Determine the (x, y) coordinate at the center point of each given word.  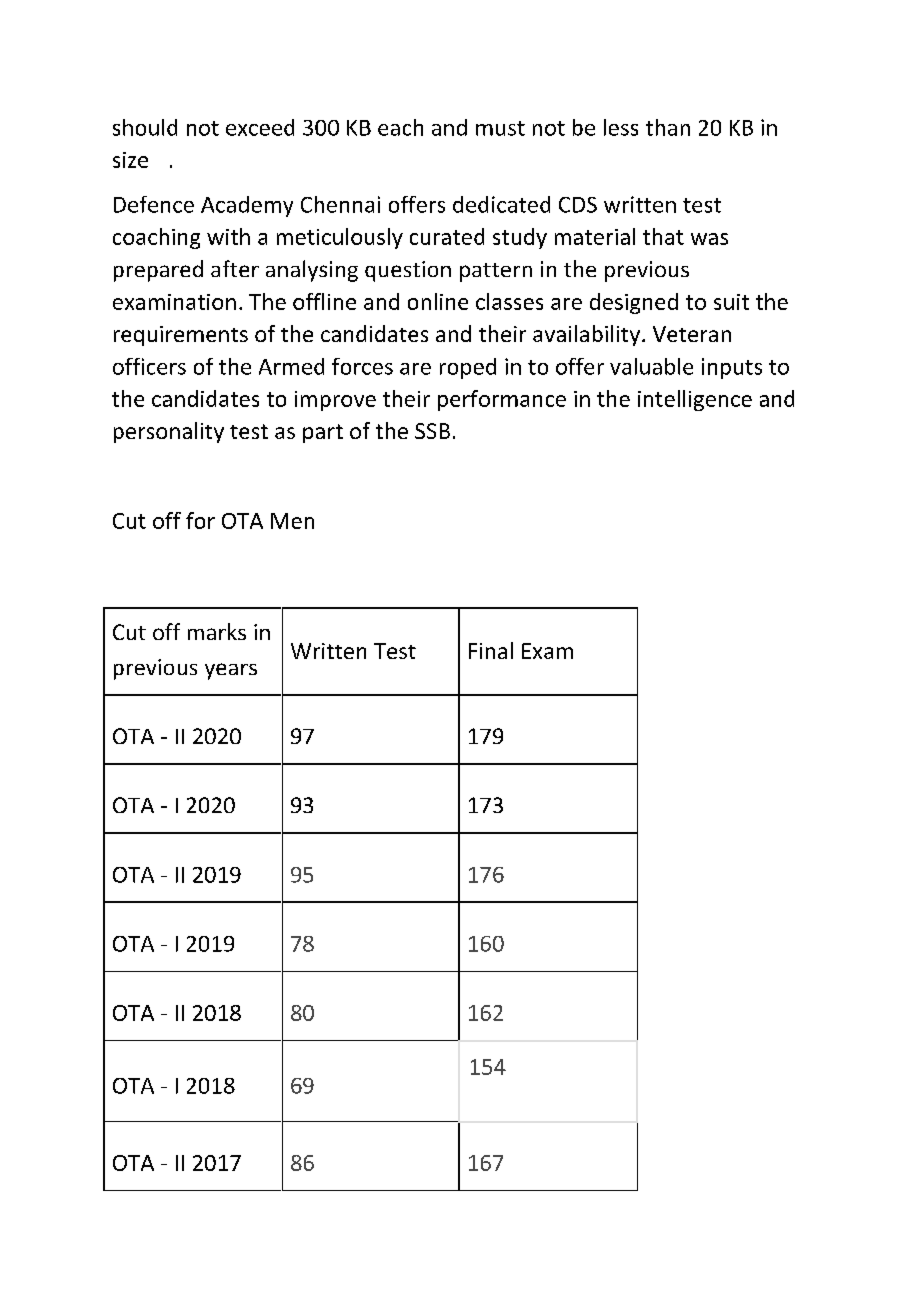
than (668, 127)
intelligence (695, 400)
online (438, 301)
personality (169, 432)
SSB (432, 431)
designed (634, 303)
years (231, 671)
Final (491, 650)
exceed (260, 127)
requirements (181, 336)
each (400, 127)
